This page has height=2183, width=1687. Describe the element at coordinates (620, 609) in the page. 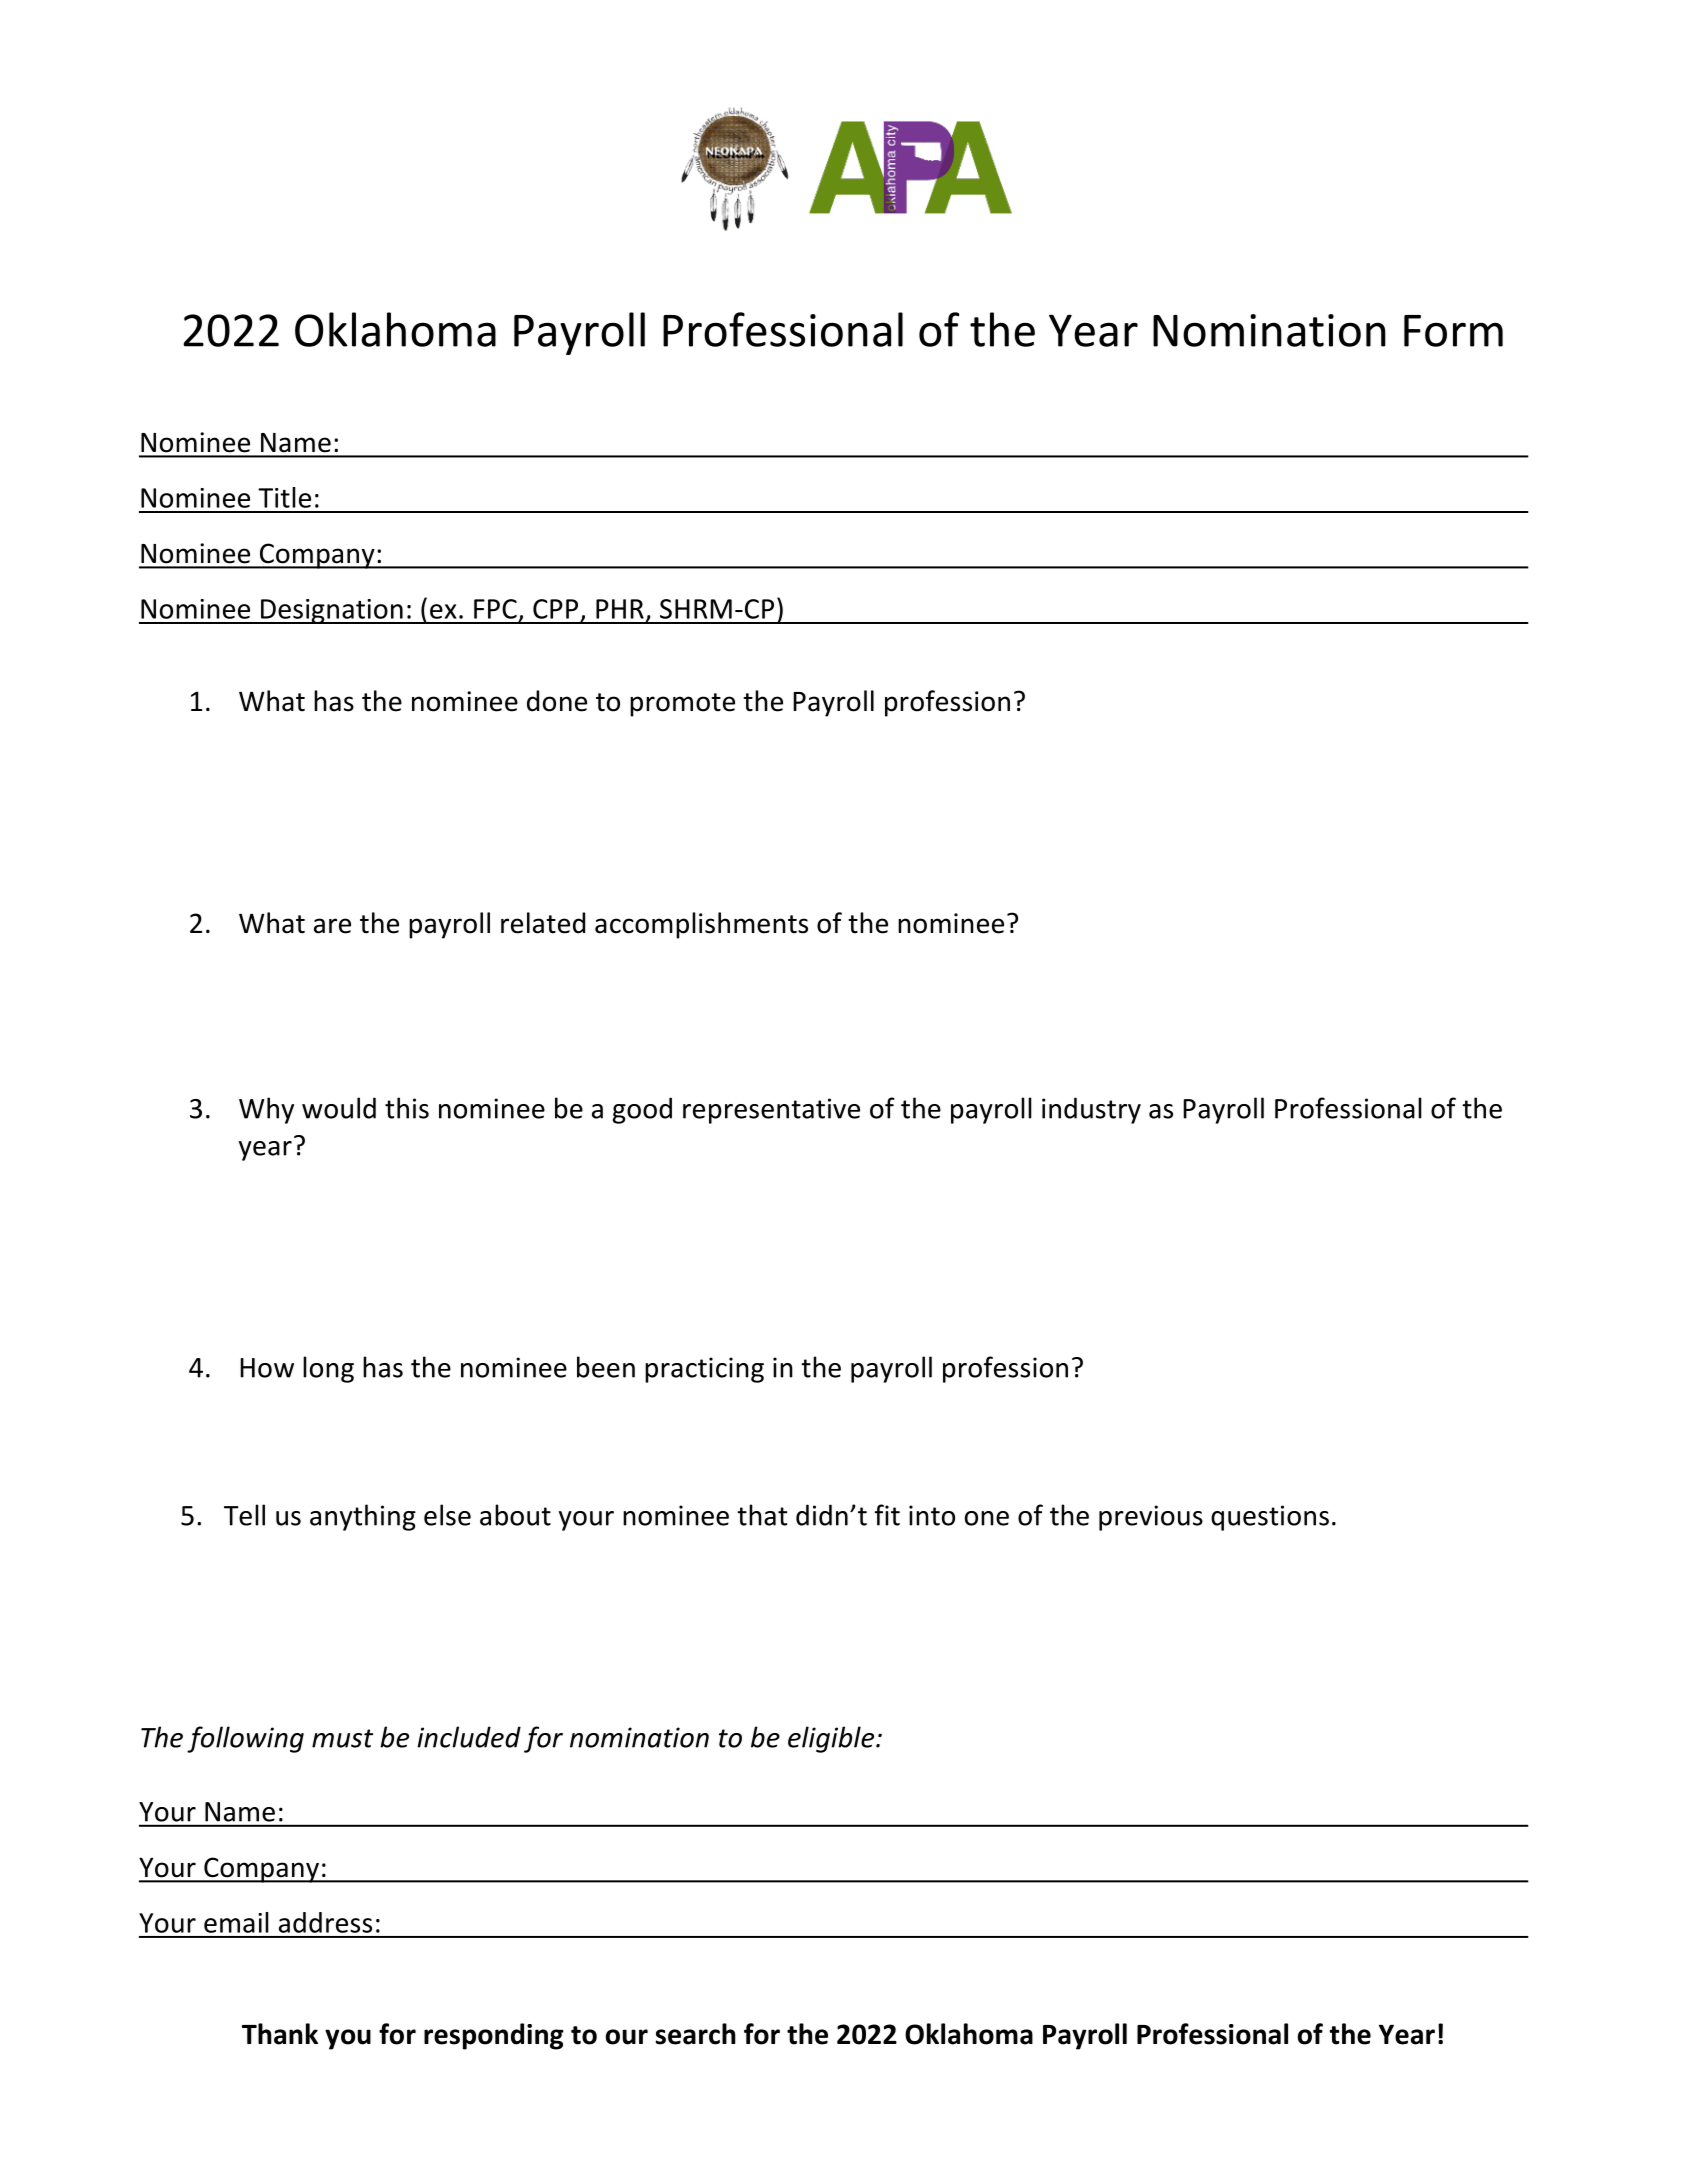

I see `PHR` at that location.
